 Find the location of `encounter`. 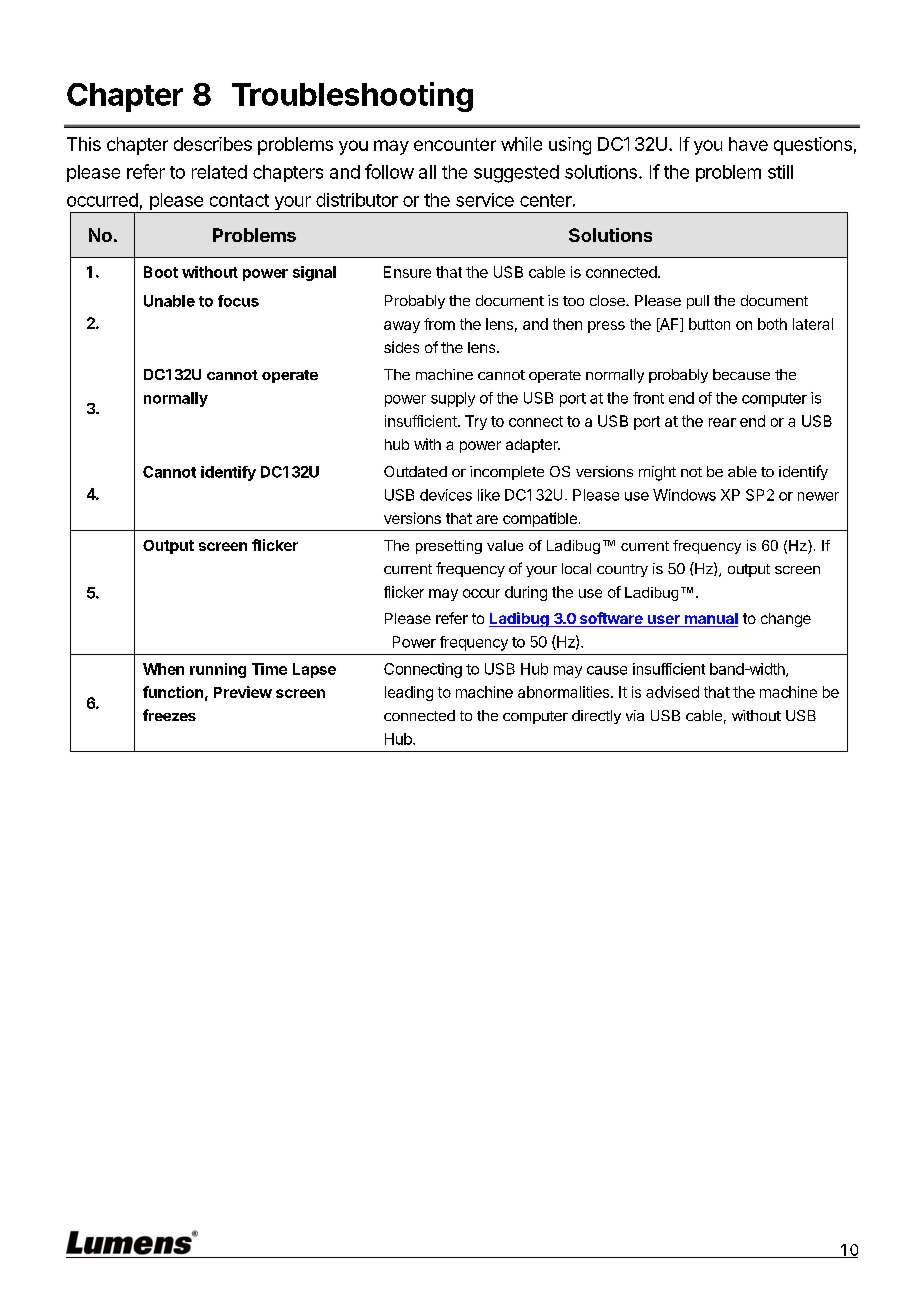

encounter is located at coordinates (455, 144).
